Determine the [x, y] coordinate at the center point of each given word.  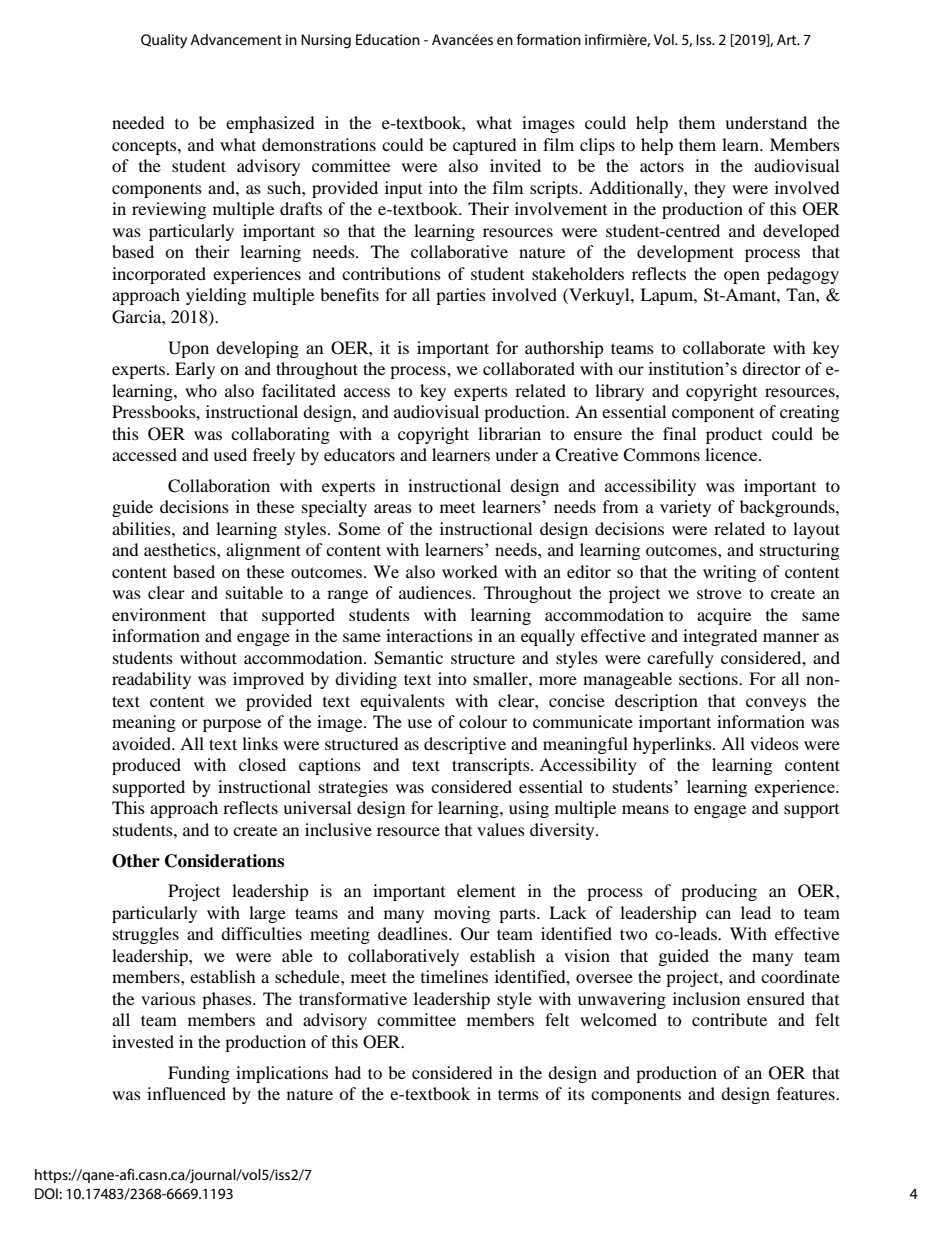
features [807, 1093]
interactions [429, 635]
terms [518, 1094]
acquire [724, 616]
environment [159, 614]
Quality [164, 41]
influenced [186, 1093]
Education [388, 39]
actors [662, 166]
